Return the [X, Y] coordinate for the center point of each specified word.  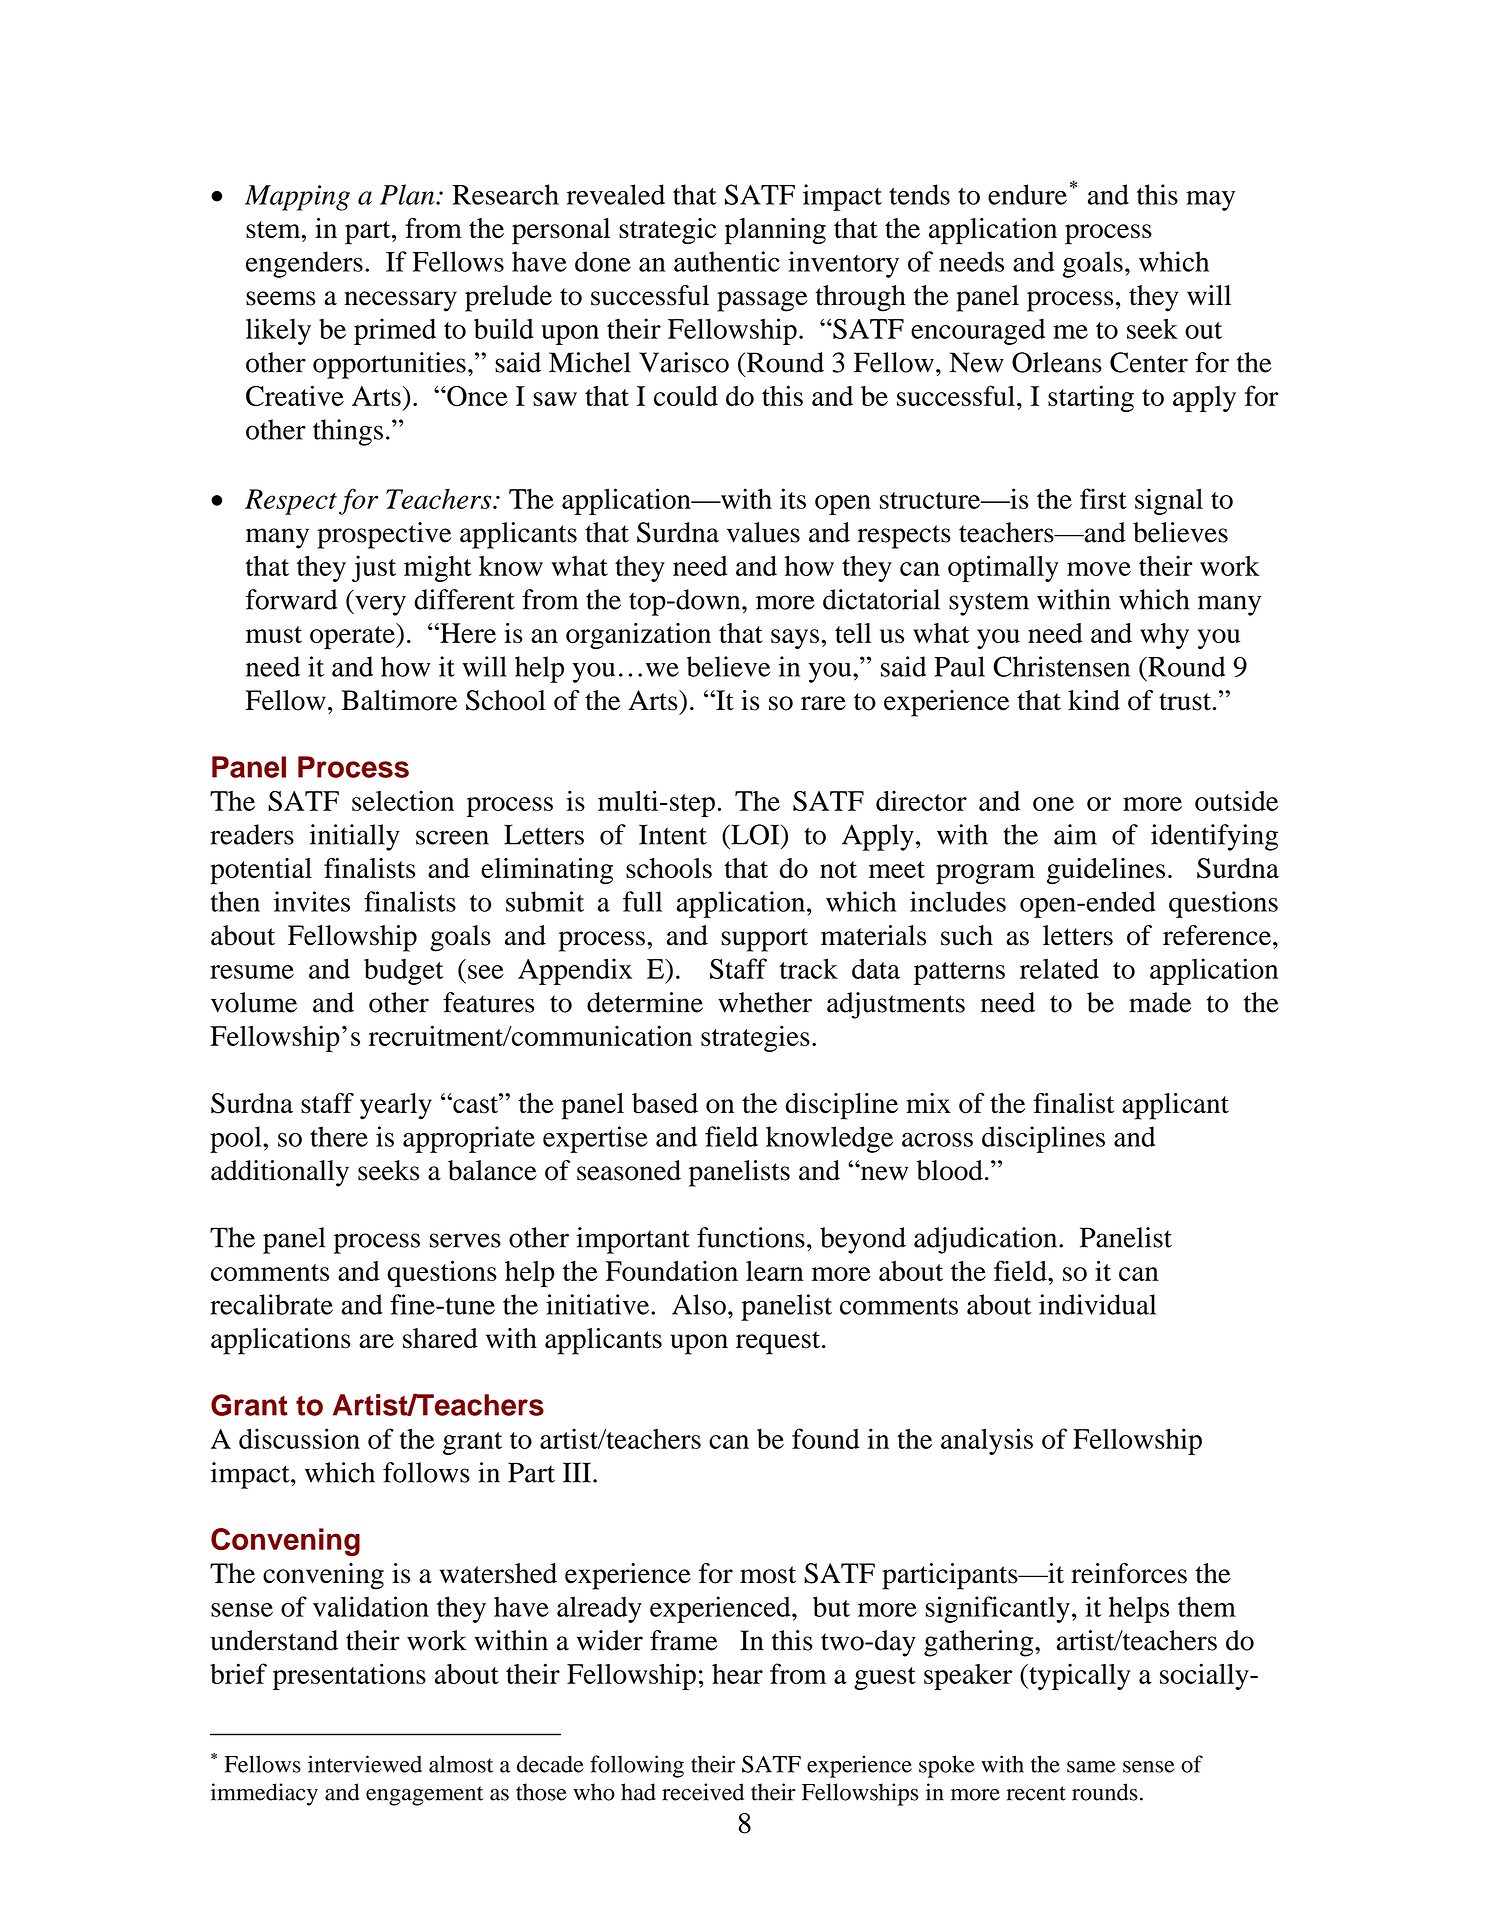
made [1160, 1002]
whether [765, 1002]
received [703, 1792]
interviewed [365, 1764]
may [1210, 201]
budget [404, 971]
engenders [304, 264]
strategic [667, 231]
